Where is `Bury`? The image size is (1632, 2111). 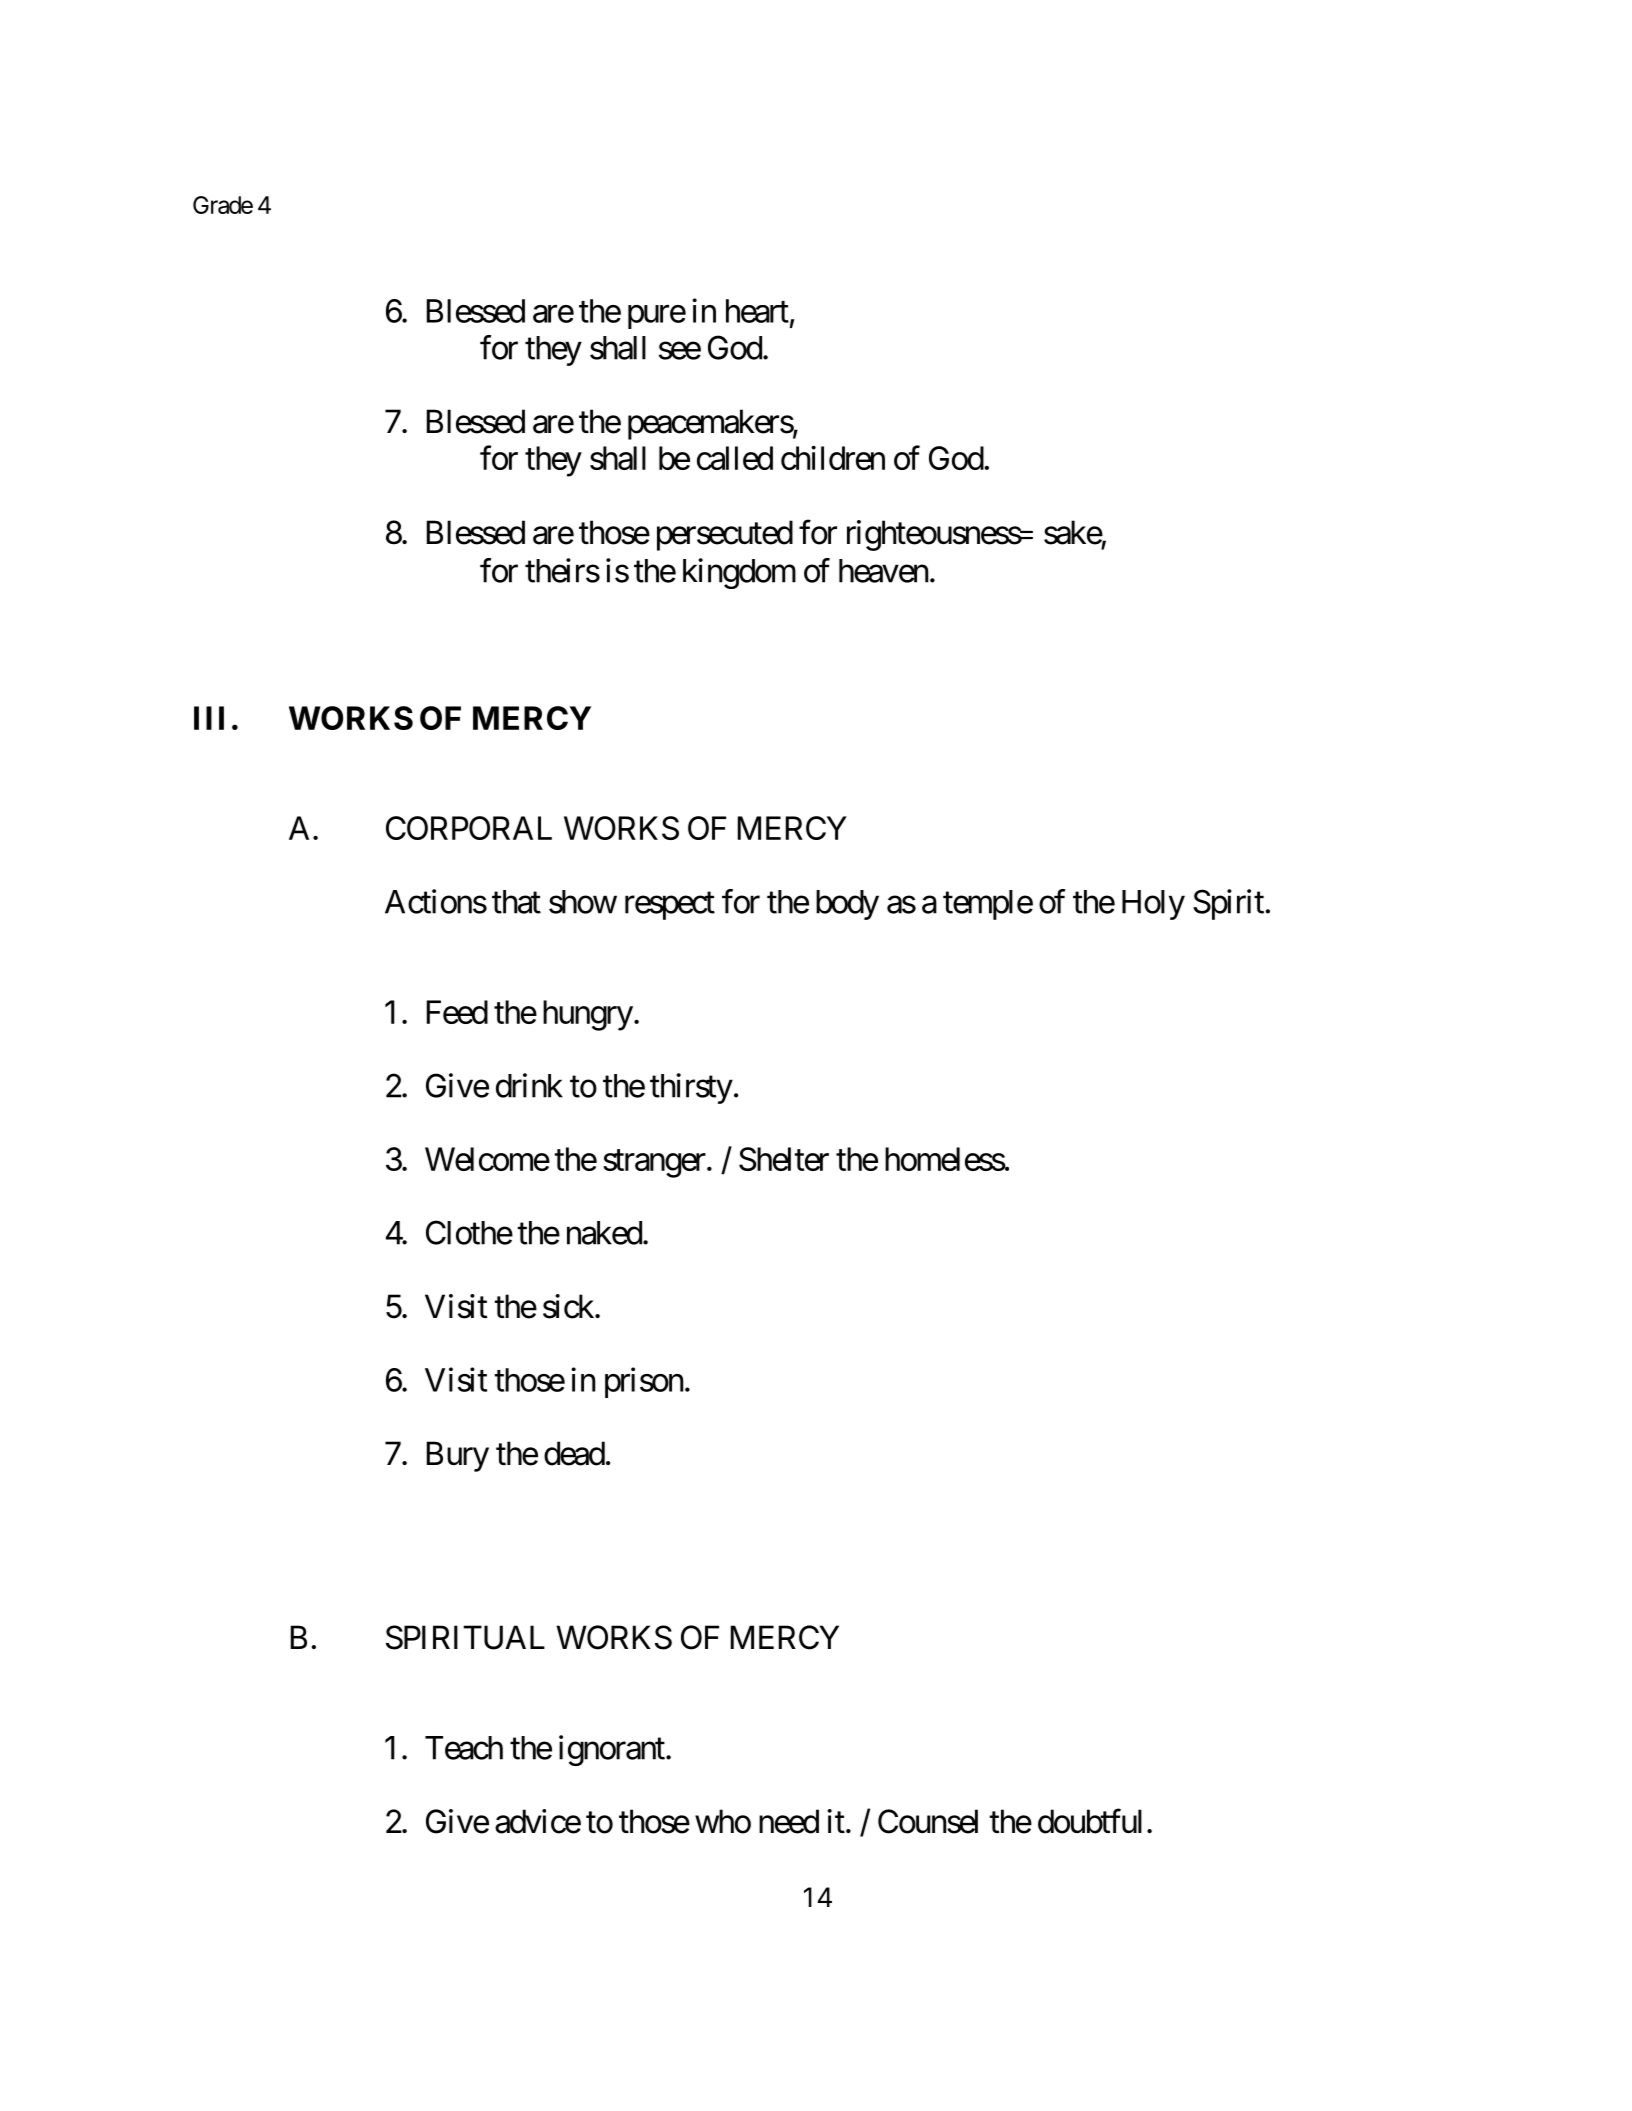 Bury is located at coordinates (458, 1456).
